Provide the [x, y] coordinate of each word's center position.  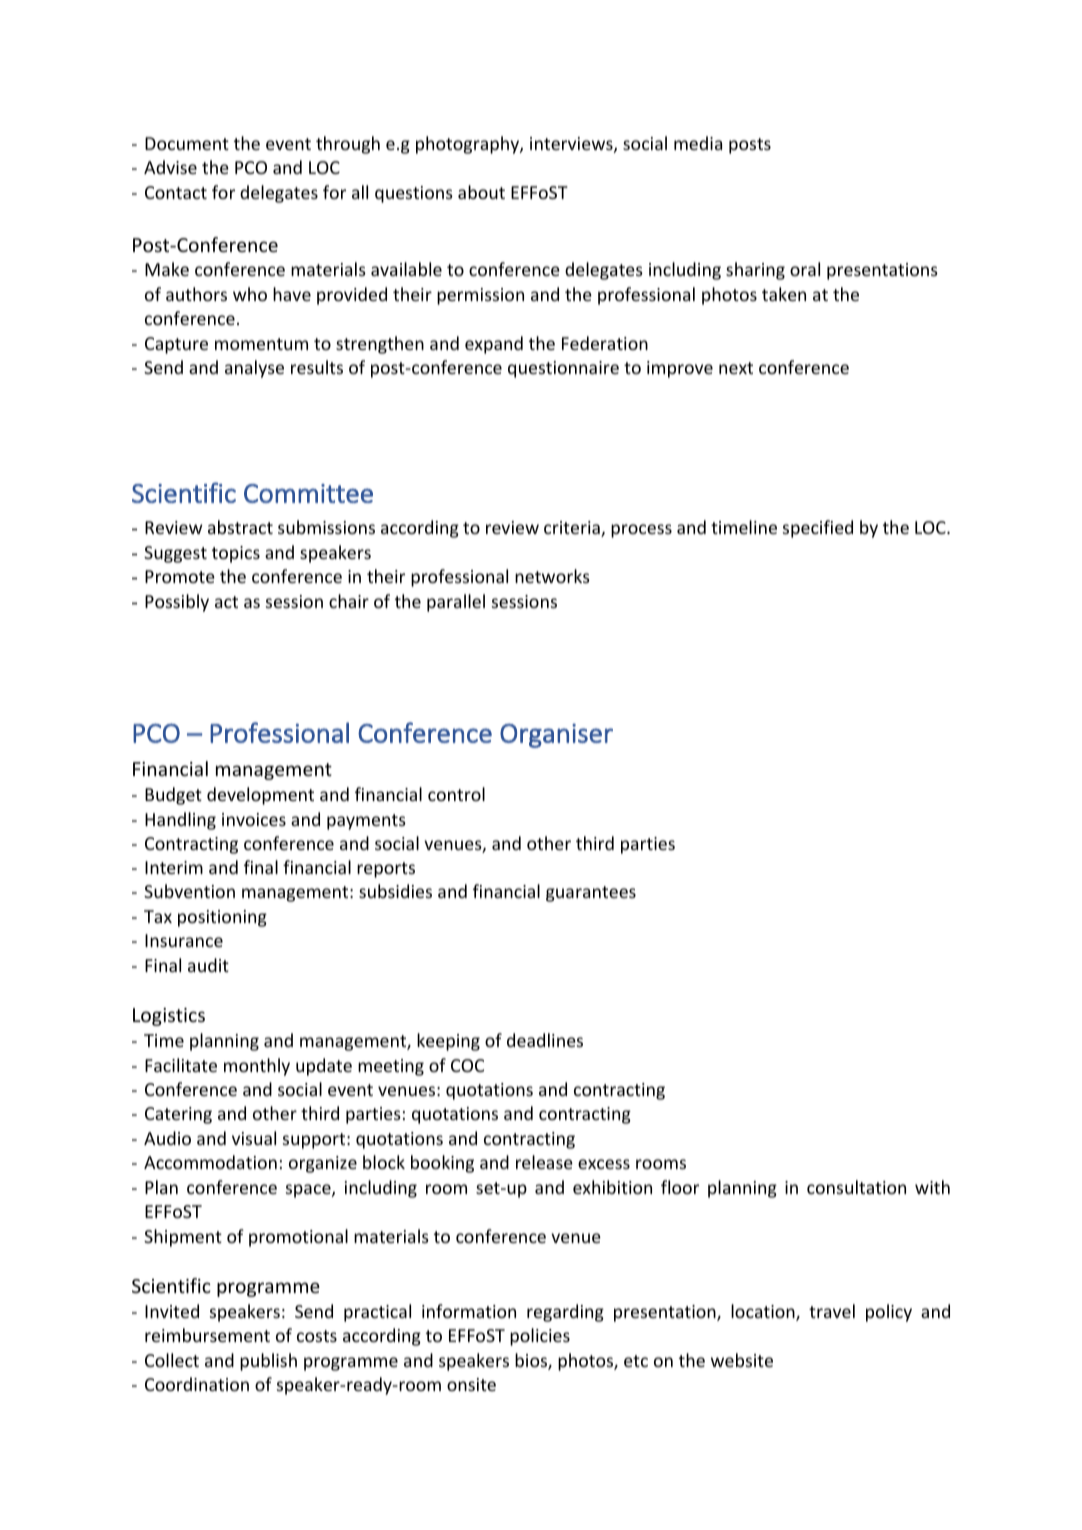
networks [552, 576]
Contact [176, 192]
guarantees [591, 894]
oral [805, 269]
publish [268, 1362]
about [481, 192]
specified [818, 529]
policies [540, 1337]
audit [208, 965]
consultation [856, 1187]
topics [236, 554]
